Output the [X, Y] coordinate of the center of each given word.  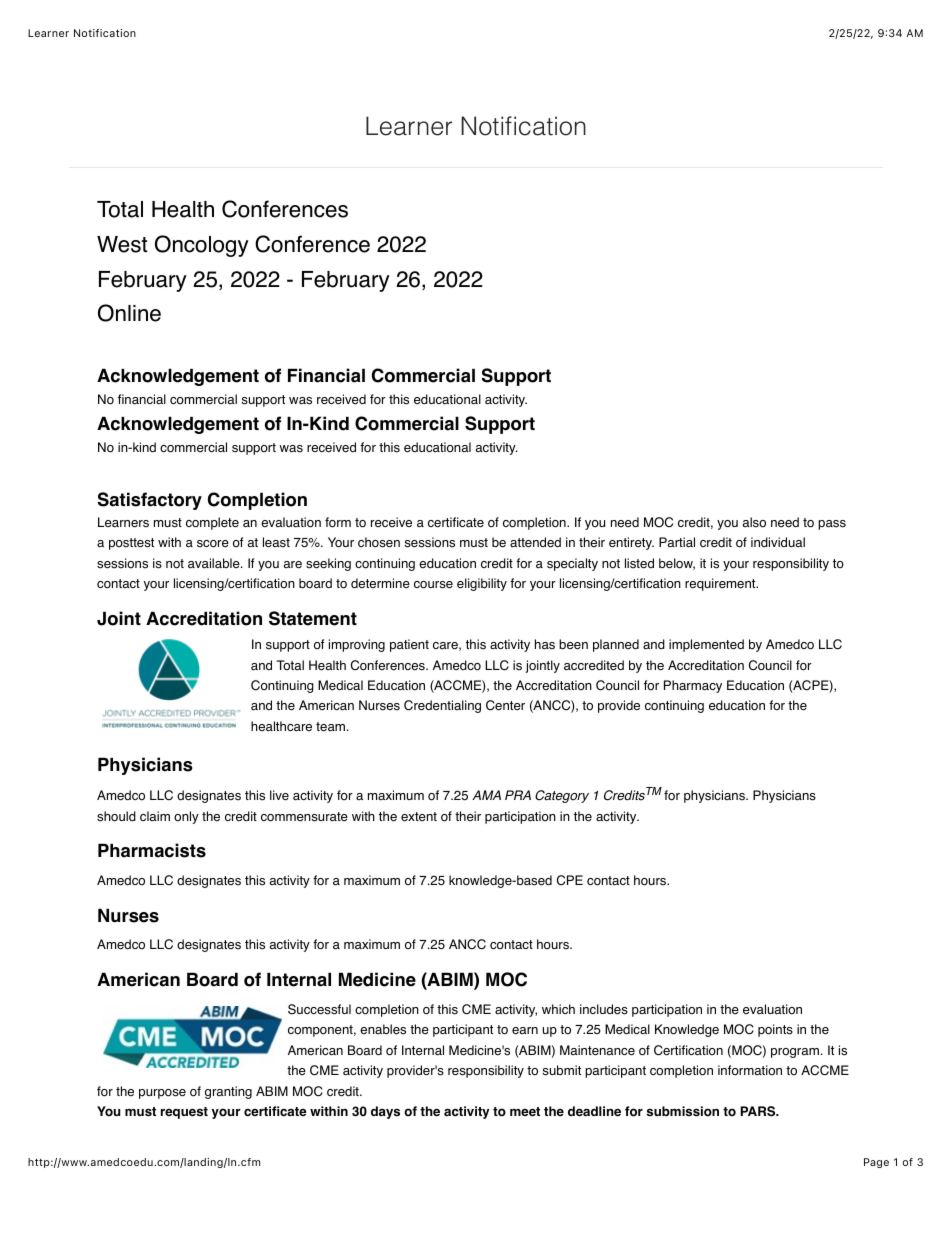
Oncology [202, 246]
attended [535, 542]
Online [129, 313]
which [558, 1009]
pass [832, 525]
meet [525, 1112]
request [184, 1113]
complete [212, 523]
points [775, 1030]
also [754, 522]
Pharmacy [693, 686]
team [330, 727]
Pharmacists [152, 850]
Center [505, 705]
